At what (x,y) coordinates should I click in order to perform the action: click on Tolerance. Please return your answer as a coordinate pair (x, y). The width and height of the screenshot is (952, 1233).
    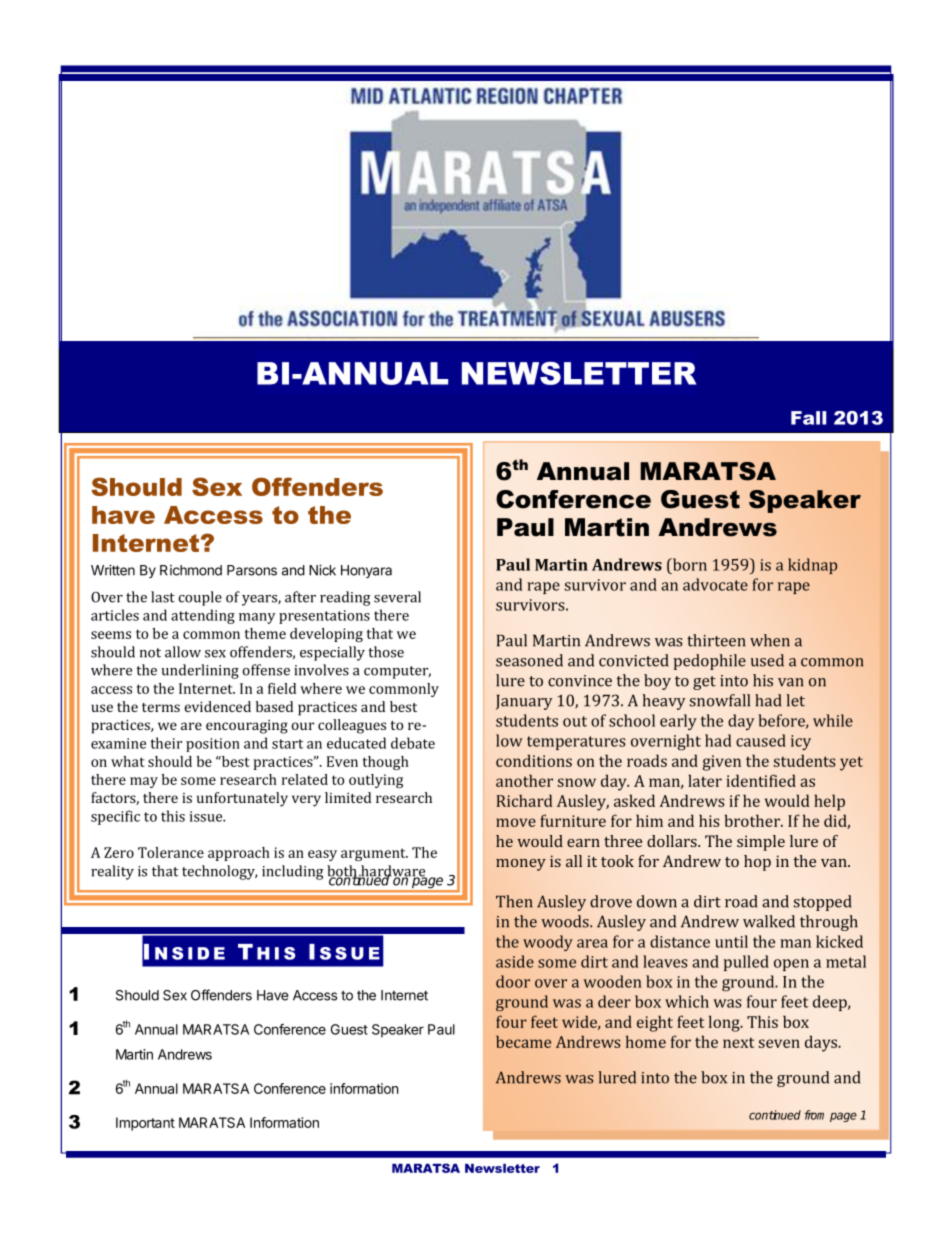
    Looking at the image, I should click on (171, 852).
